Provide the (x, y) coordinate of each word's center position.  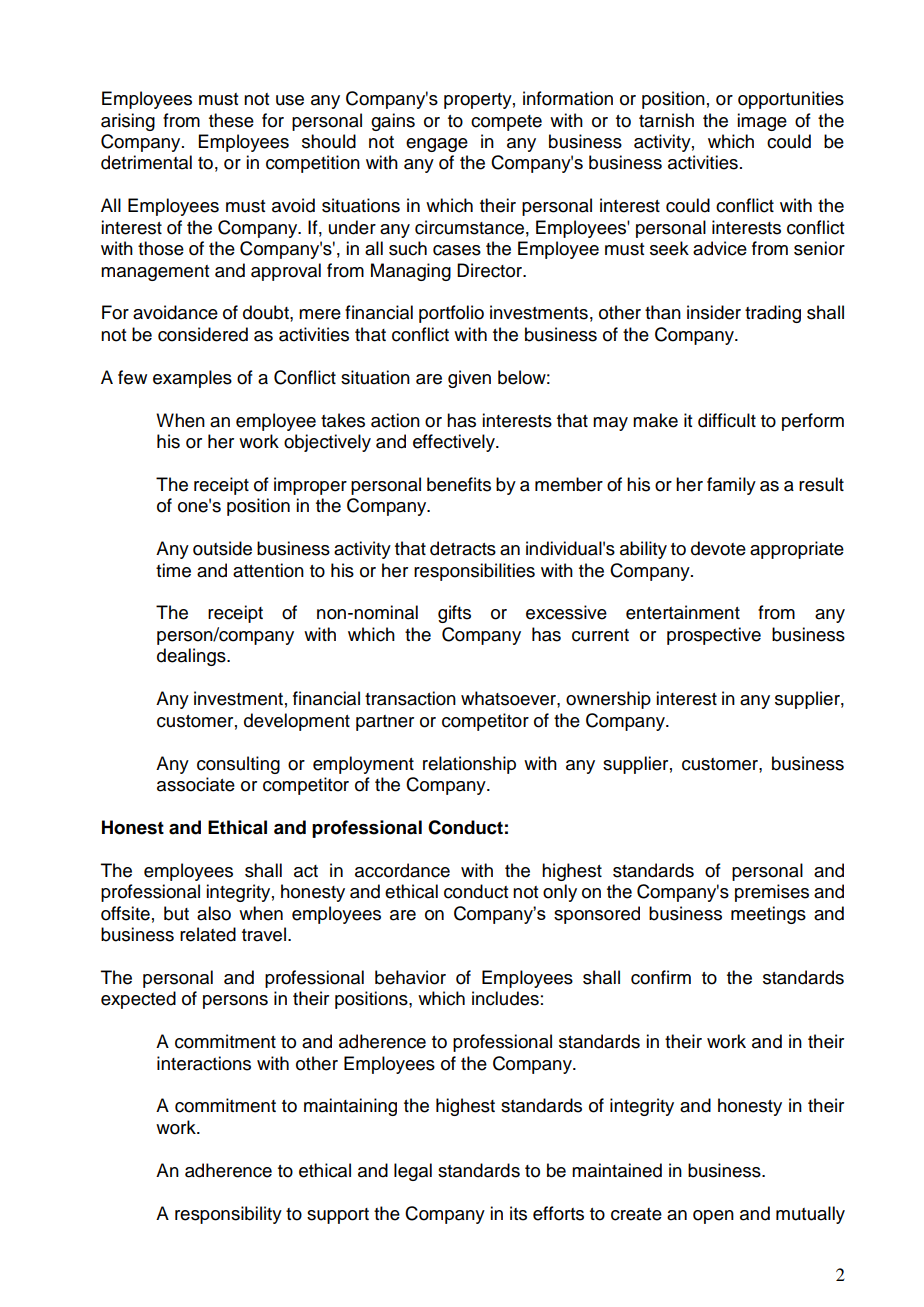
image (762, 122)
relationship (469, 765)
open (713, 1217)
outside (222, 548)
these (231, 120)
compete (506, 123)
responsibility (228, 1215)
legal (413, 1172)
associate (196, 784)
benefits (459, 484)
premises (772, 893)
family (731, 486)
